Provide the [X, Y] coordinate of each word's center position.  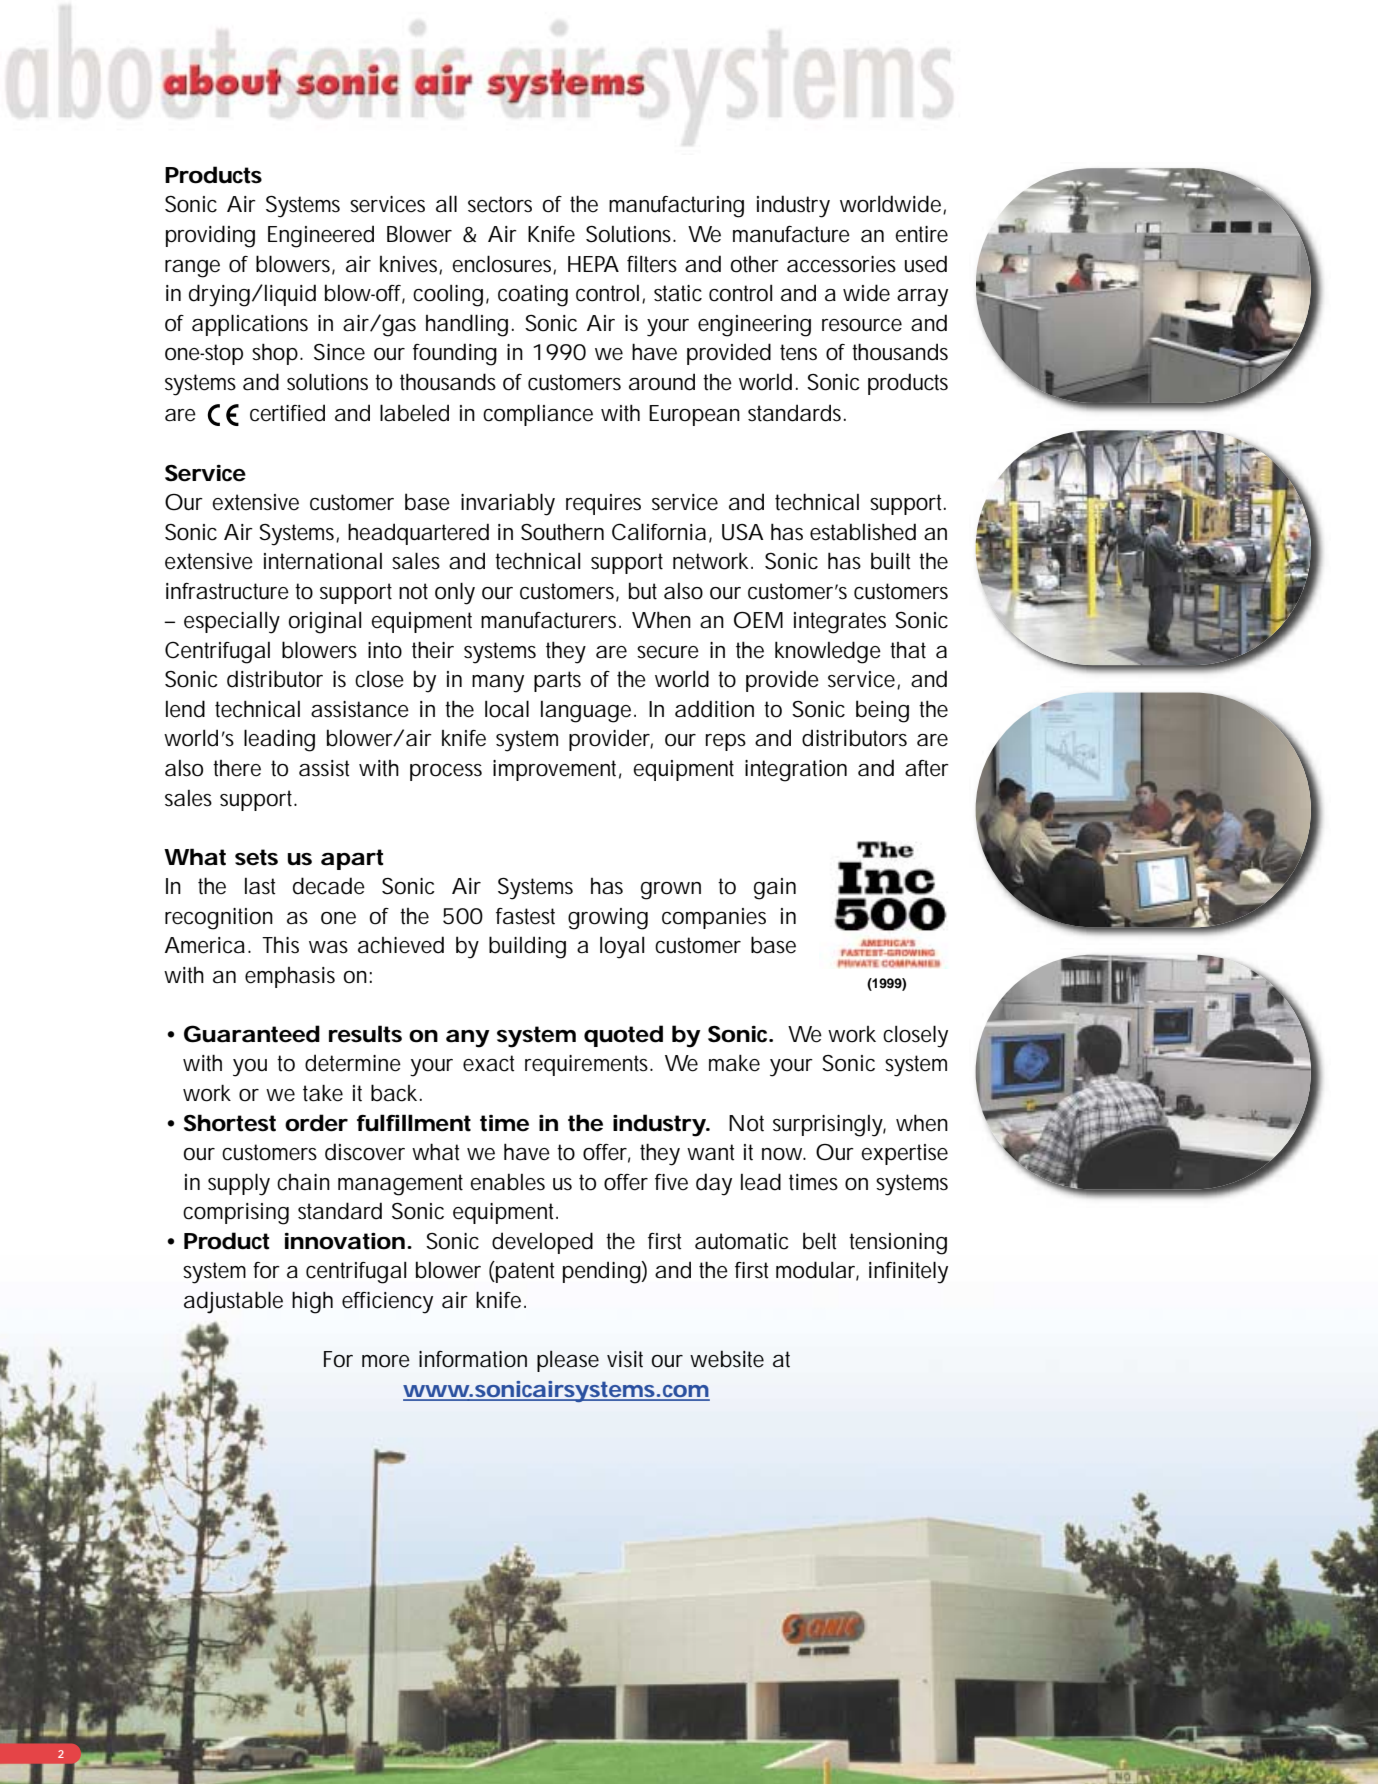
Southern [562, 532]
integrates [840, 623]
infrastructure [227, 591]
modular [817, 1271]
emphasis [290, 977]
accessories [841, 264]
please [568, 1361]
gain [775, 889]
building [527, 947]
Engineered [321, 236]
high [312, 1302]
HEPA [593, 264]
